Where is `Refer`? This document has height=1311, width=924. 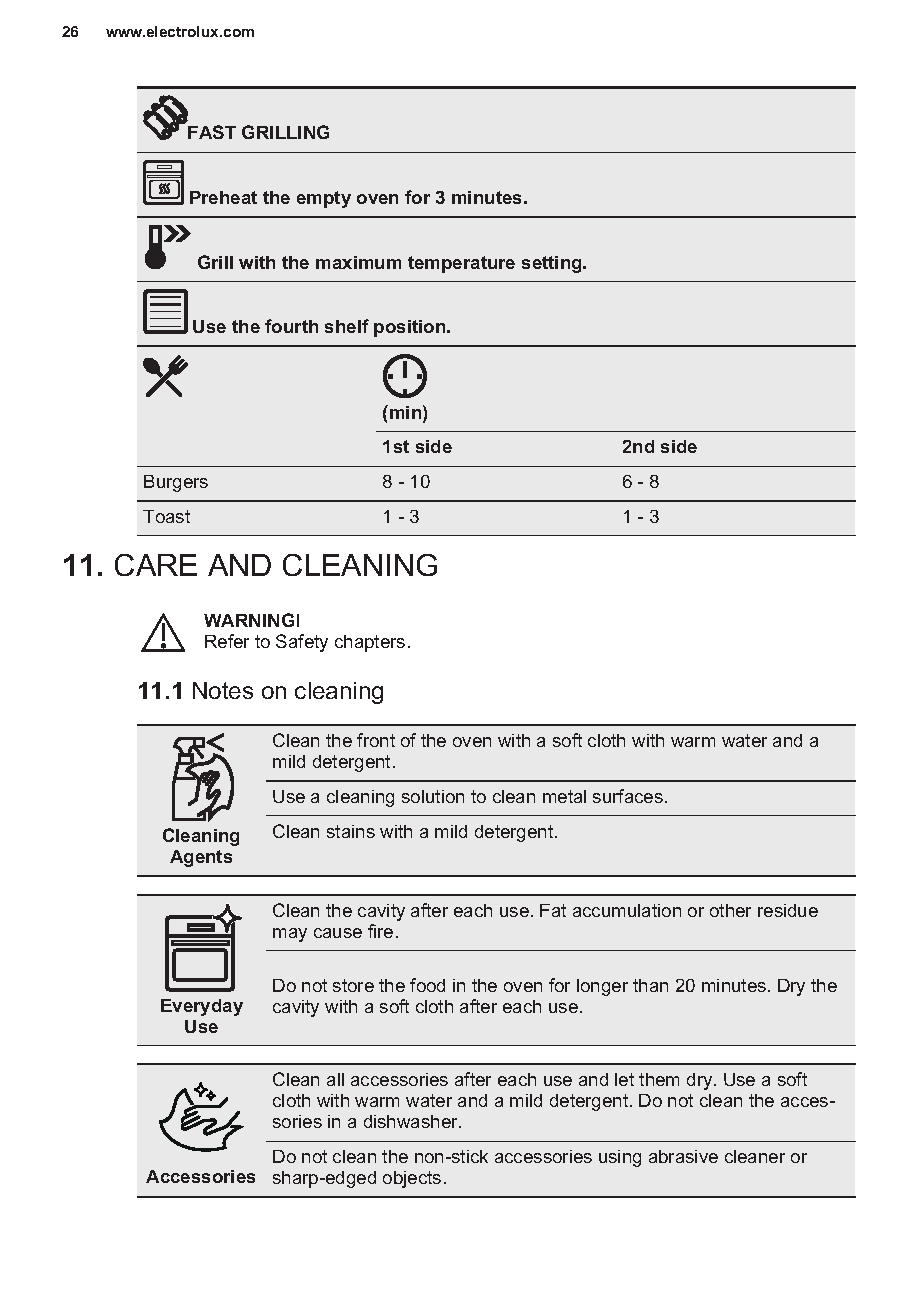
Refer is located at coordinates (227, 641).
